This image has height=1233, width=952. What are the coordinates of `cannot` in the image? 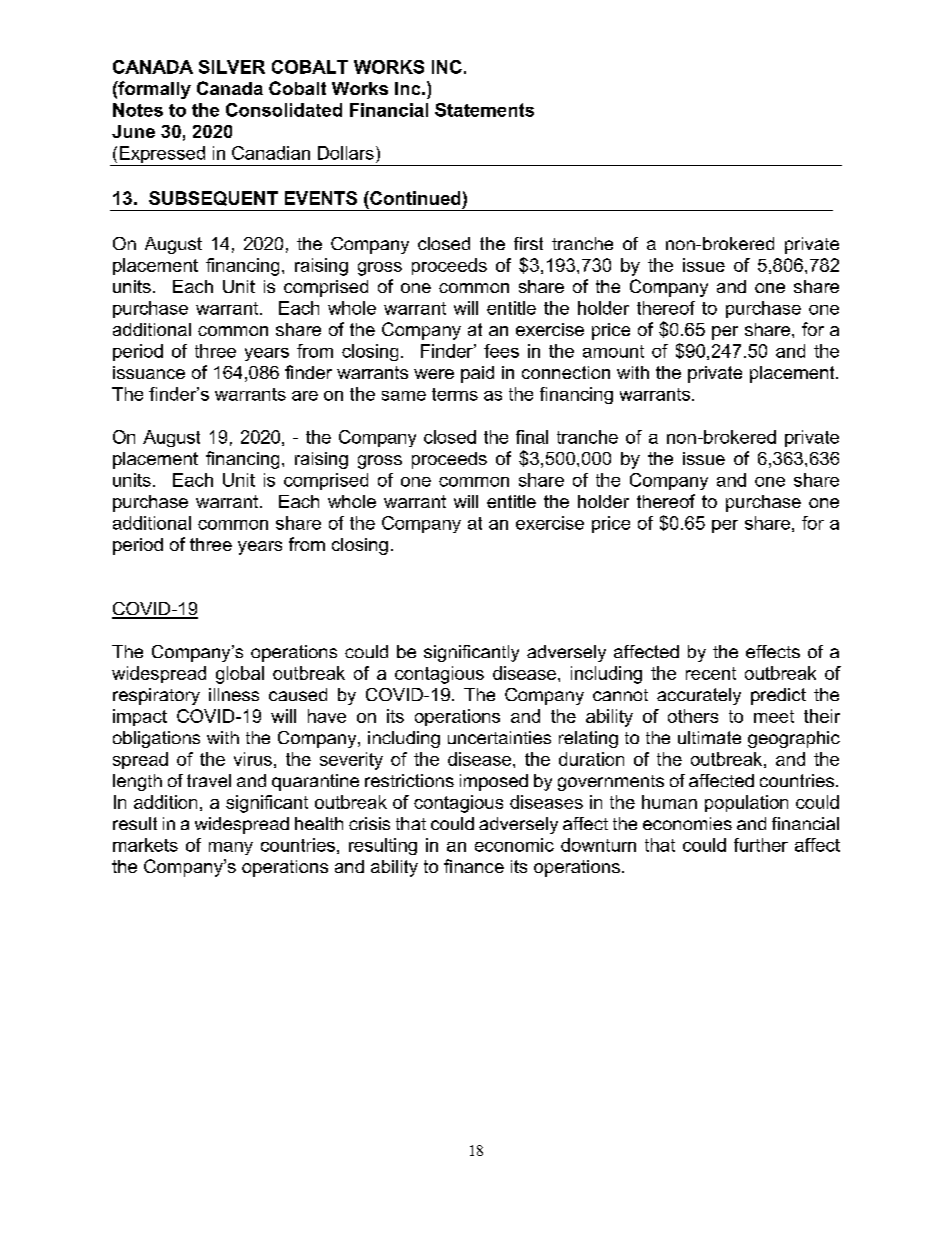 It's located at (620, 695).
